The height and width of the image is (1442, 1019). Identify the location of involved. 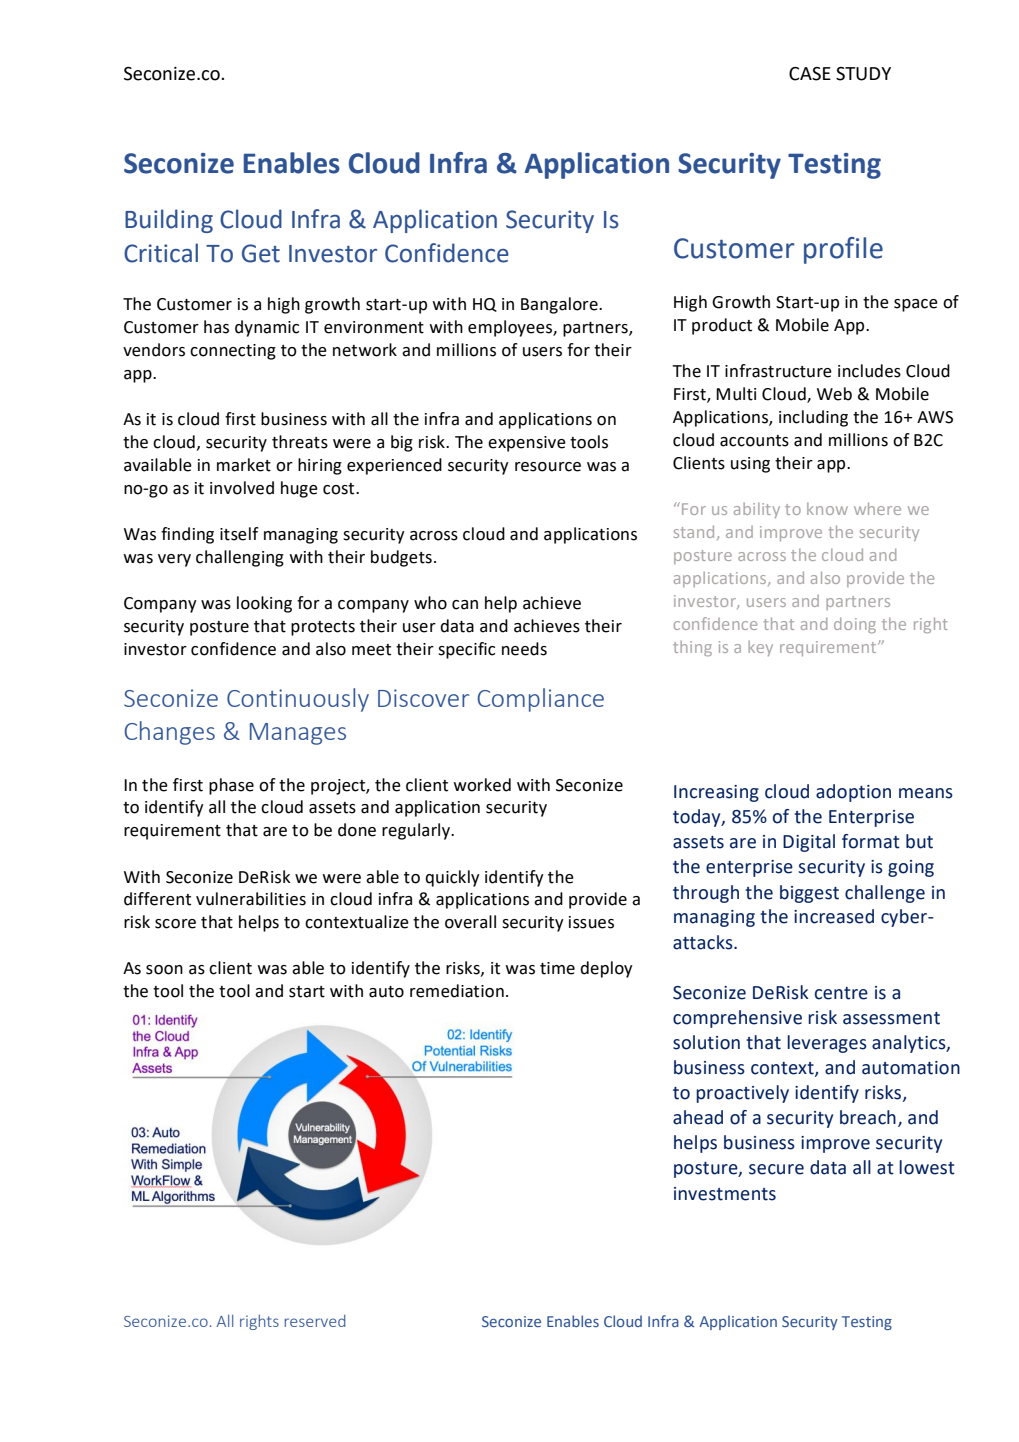
(242, 488).
